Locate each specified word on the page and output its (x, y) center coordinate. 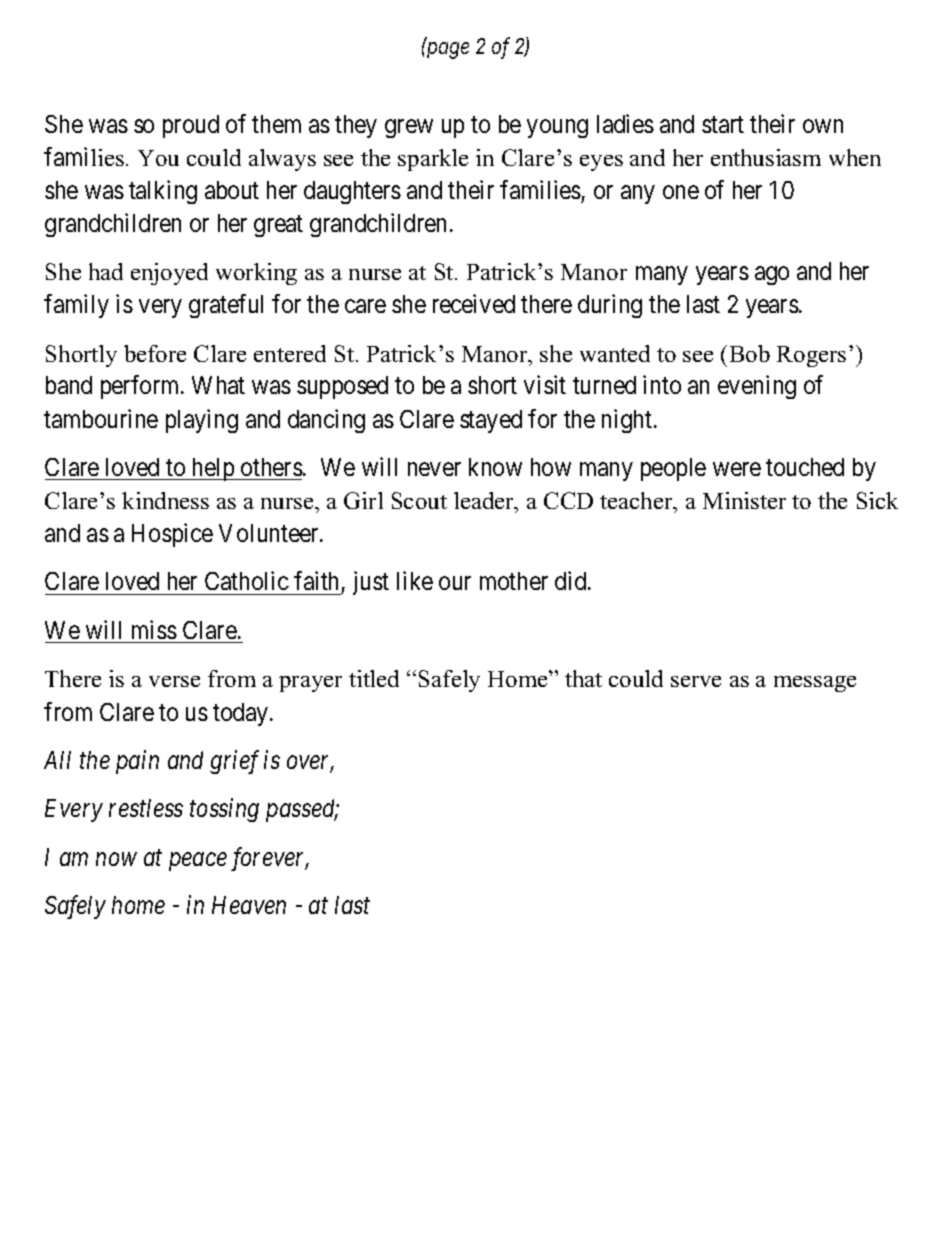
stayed (491, 421)
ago (772, 276)
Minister (744, 500)
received (474, 303)
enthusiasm (766, 157)
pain (137, 762)
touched (805, 467)
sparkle (433, 160)
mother (514, 581)
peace (198, 862)
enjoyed (169, 274)
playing (202, 421)
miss (154, 629)
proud (191, 126)
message (815, 684)
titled (374, 678)
